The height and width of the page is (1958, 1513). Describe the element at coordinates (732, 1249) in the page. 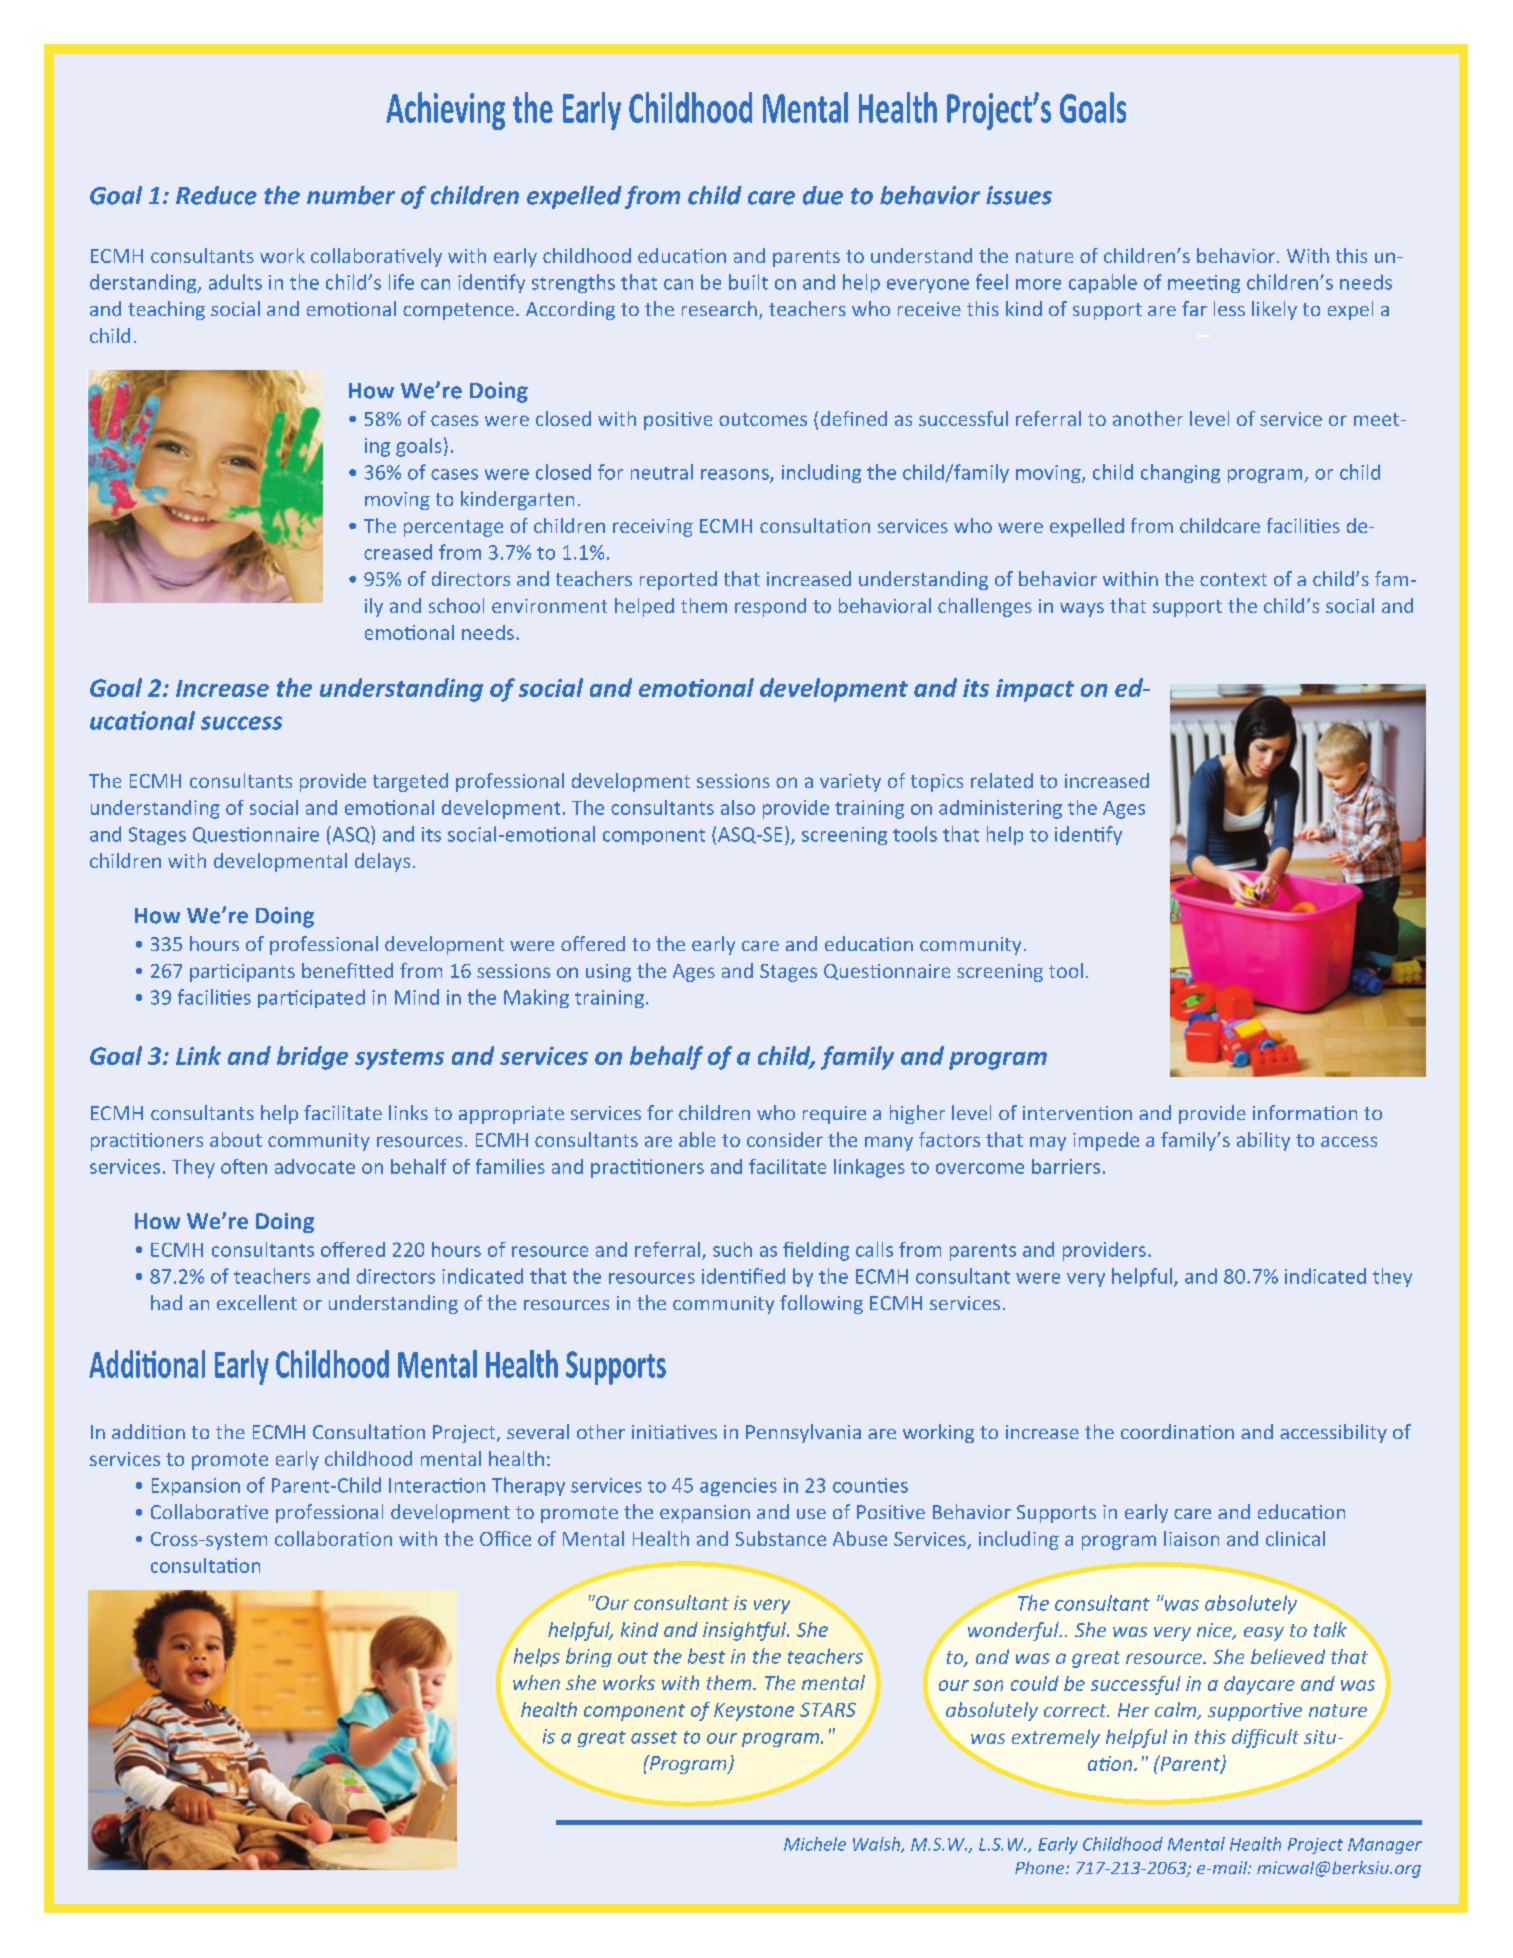

I see `such` at that location.
